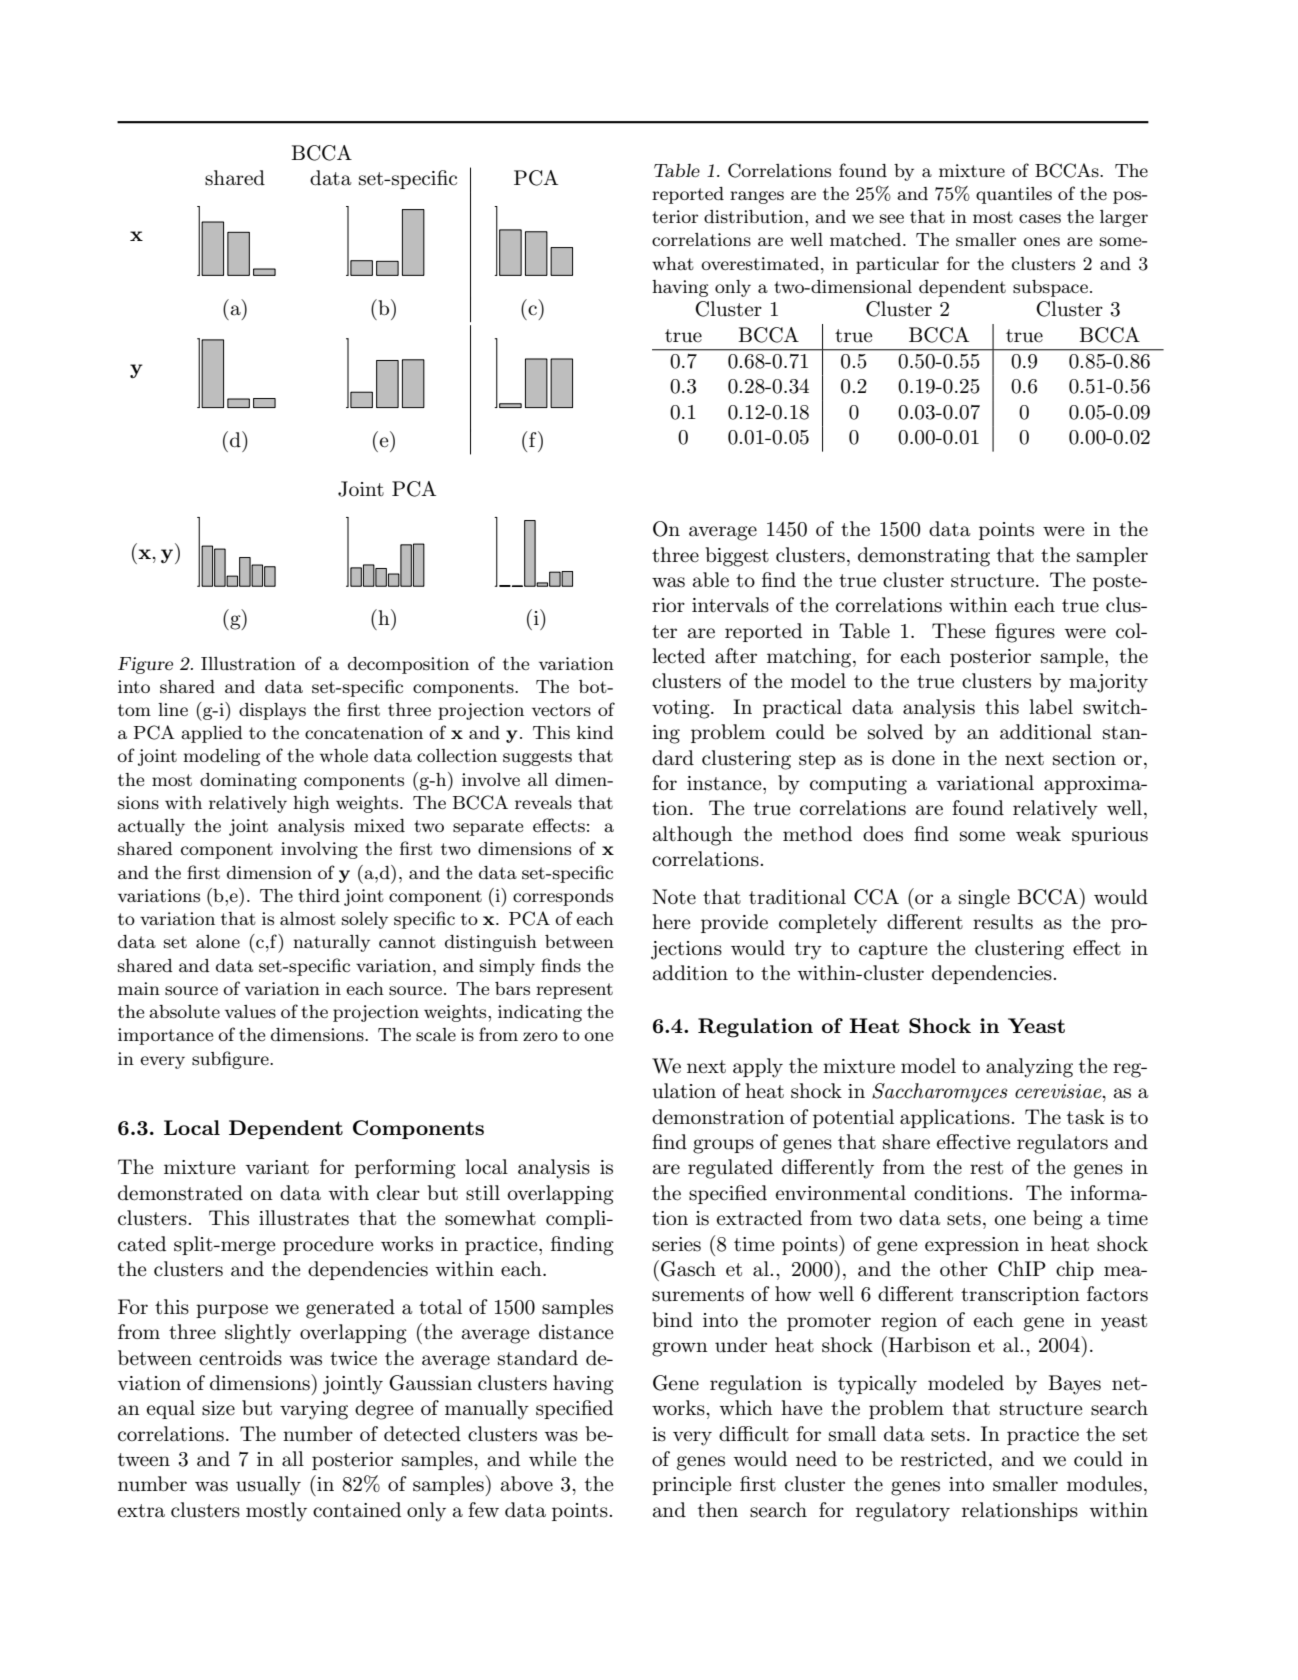 This screenshot has height=1680, width=1298. I want to click on ranges, so click(757, 197).
